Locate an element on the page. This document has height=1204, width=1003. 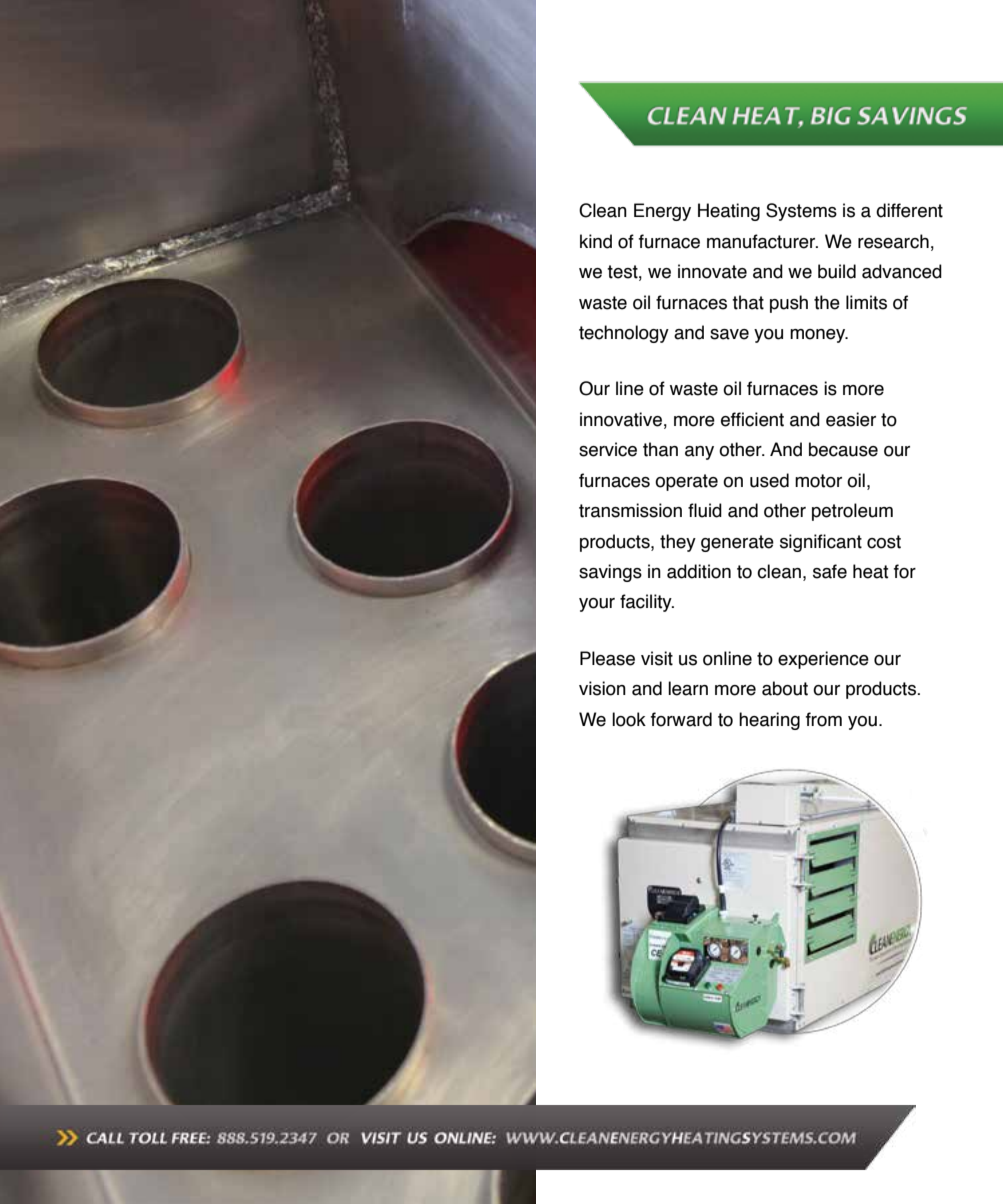
manufacturer is located at coordinates (762, 241).
